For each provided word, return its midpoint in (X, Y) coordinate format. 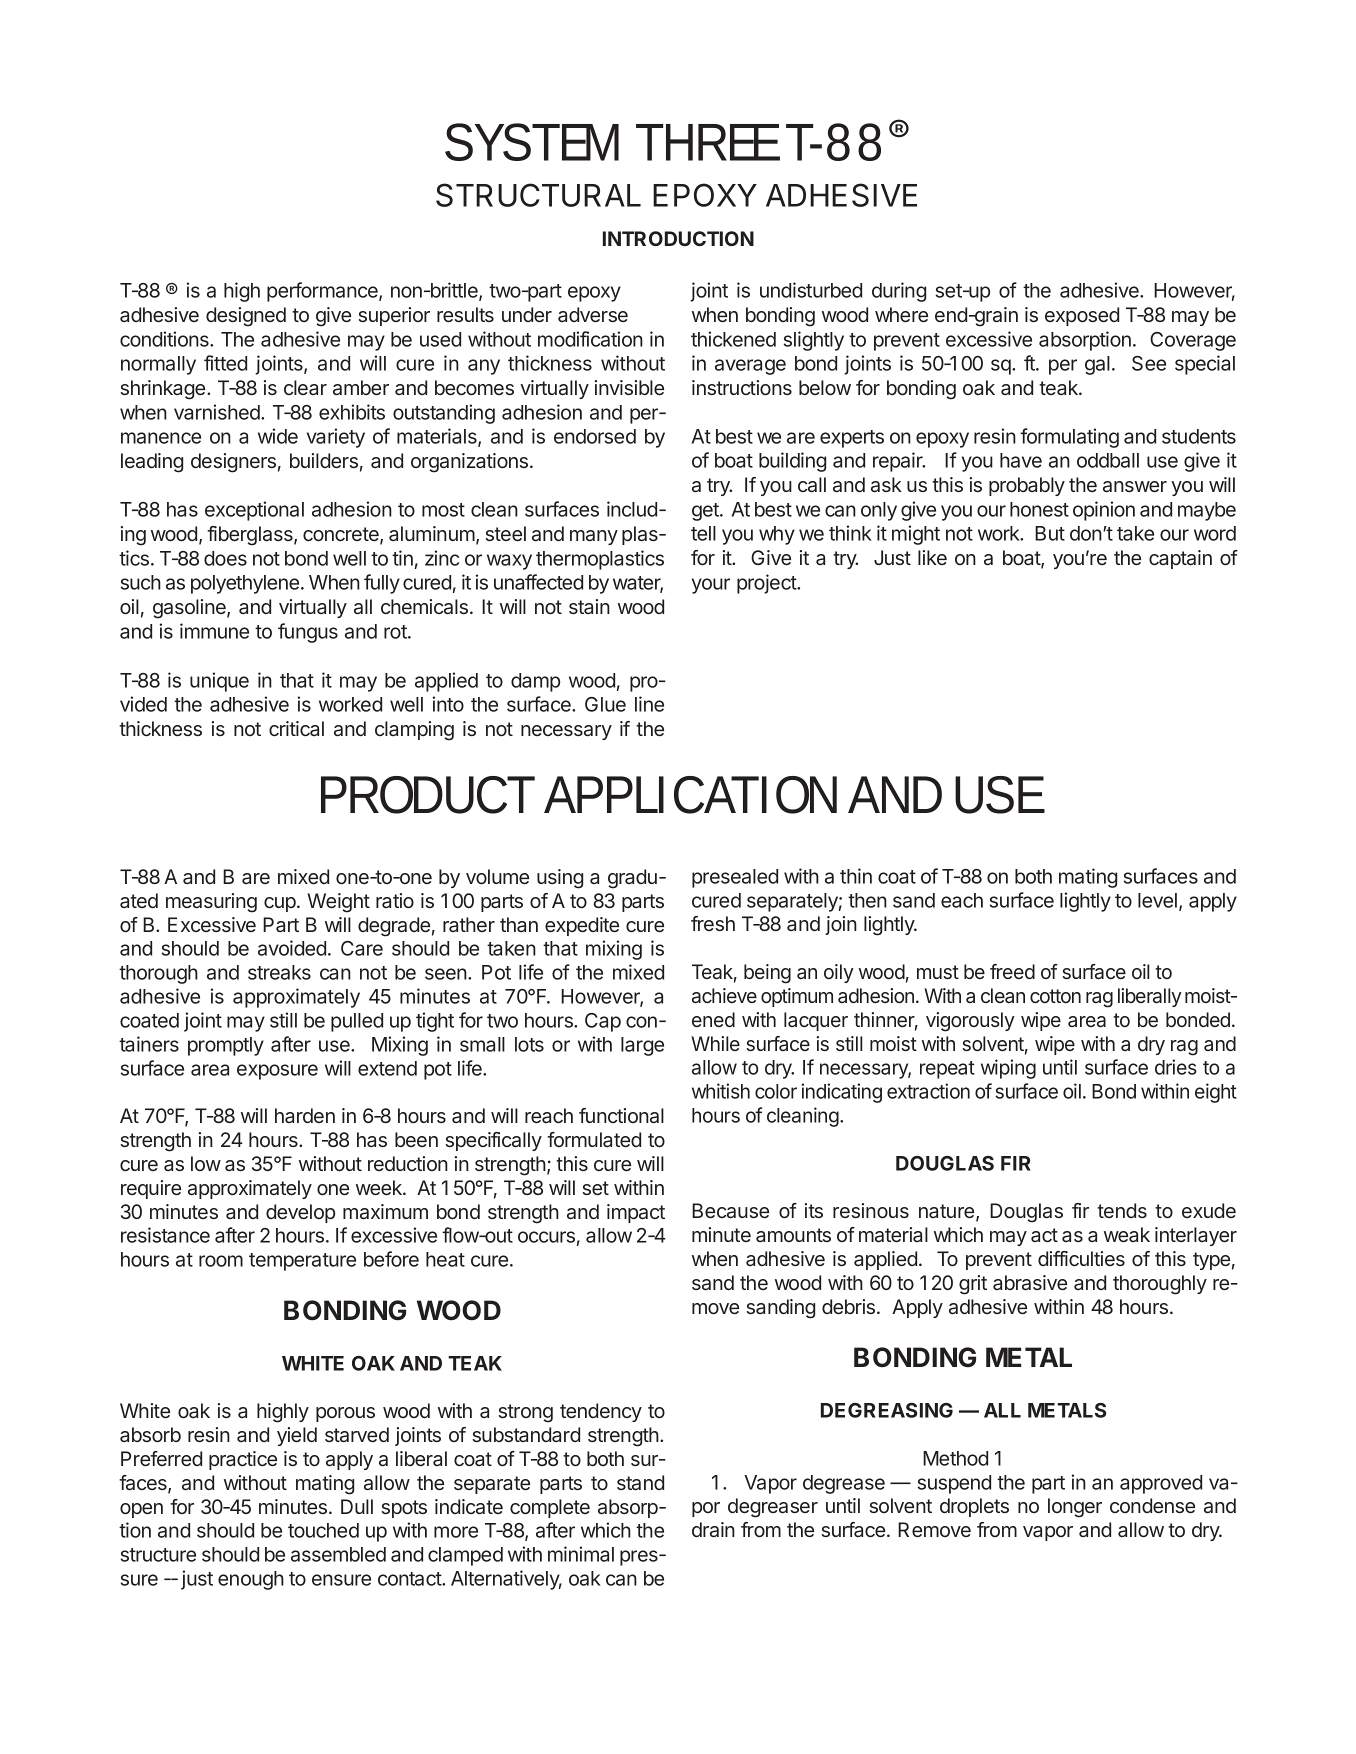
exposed (1082, 316)
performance (323, 292)
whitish (721, 1091)
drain (713, 1530)
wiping (1008, 1069)
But (1050, 533)
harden (305, 1115)
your (711, 586)
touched (323, 1530)
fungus (308, 633)
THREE (708, 142)
